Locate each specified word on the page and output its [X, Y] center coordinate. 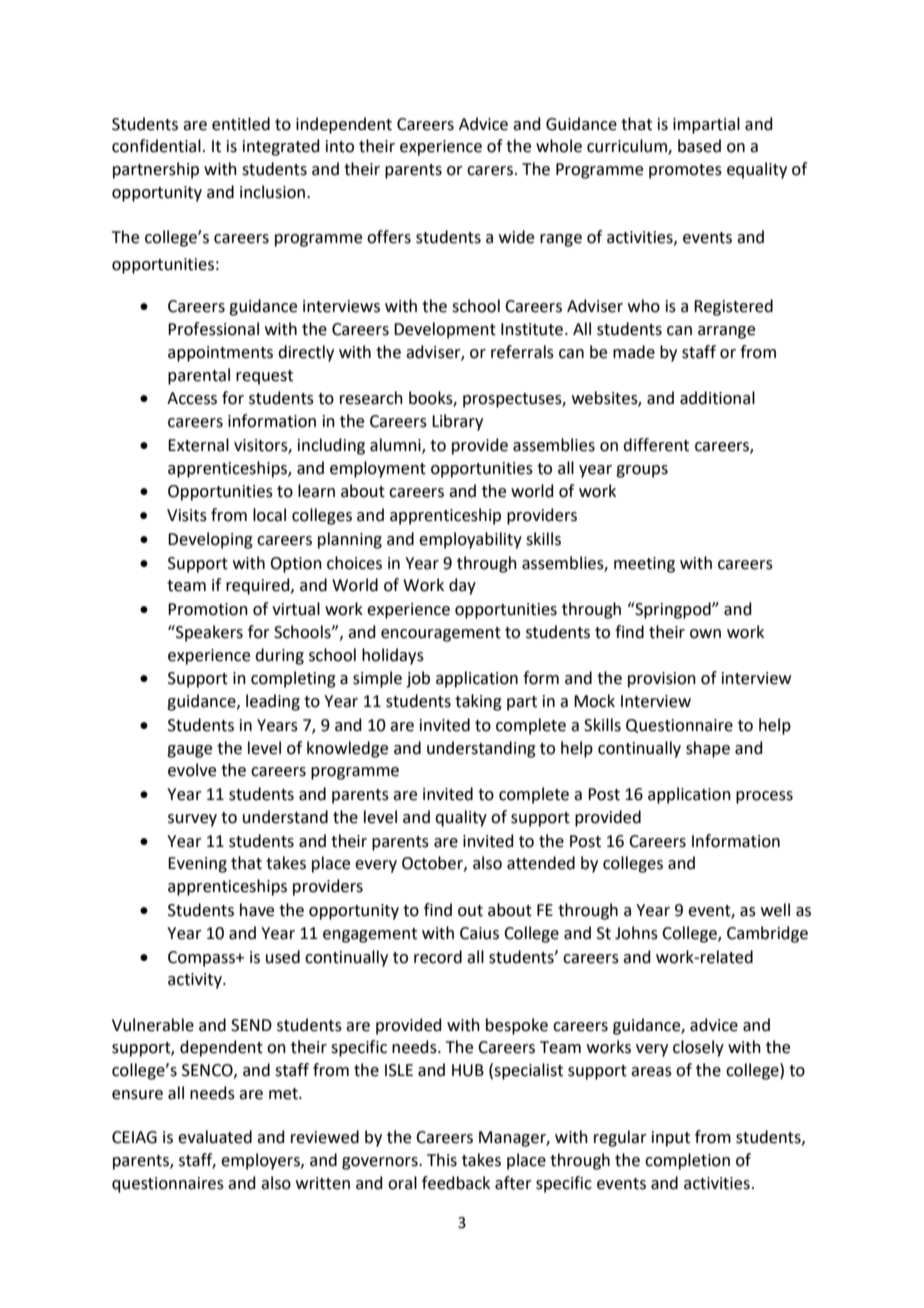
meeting [644, 565]
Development [445, 330]
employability [470, 540]
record [438, 957]
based [699, 146]
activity [196, 981]
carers [490, 171]
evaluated [215, 1137]
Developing [210, 540]
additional [717, 398]
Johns [636, 933]
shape [708, 749]
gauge [189, 751]
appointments [220, 354]
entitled [241, 124]
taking [478, 702]
